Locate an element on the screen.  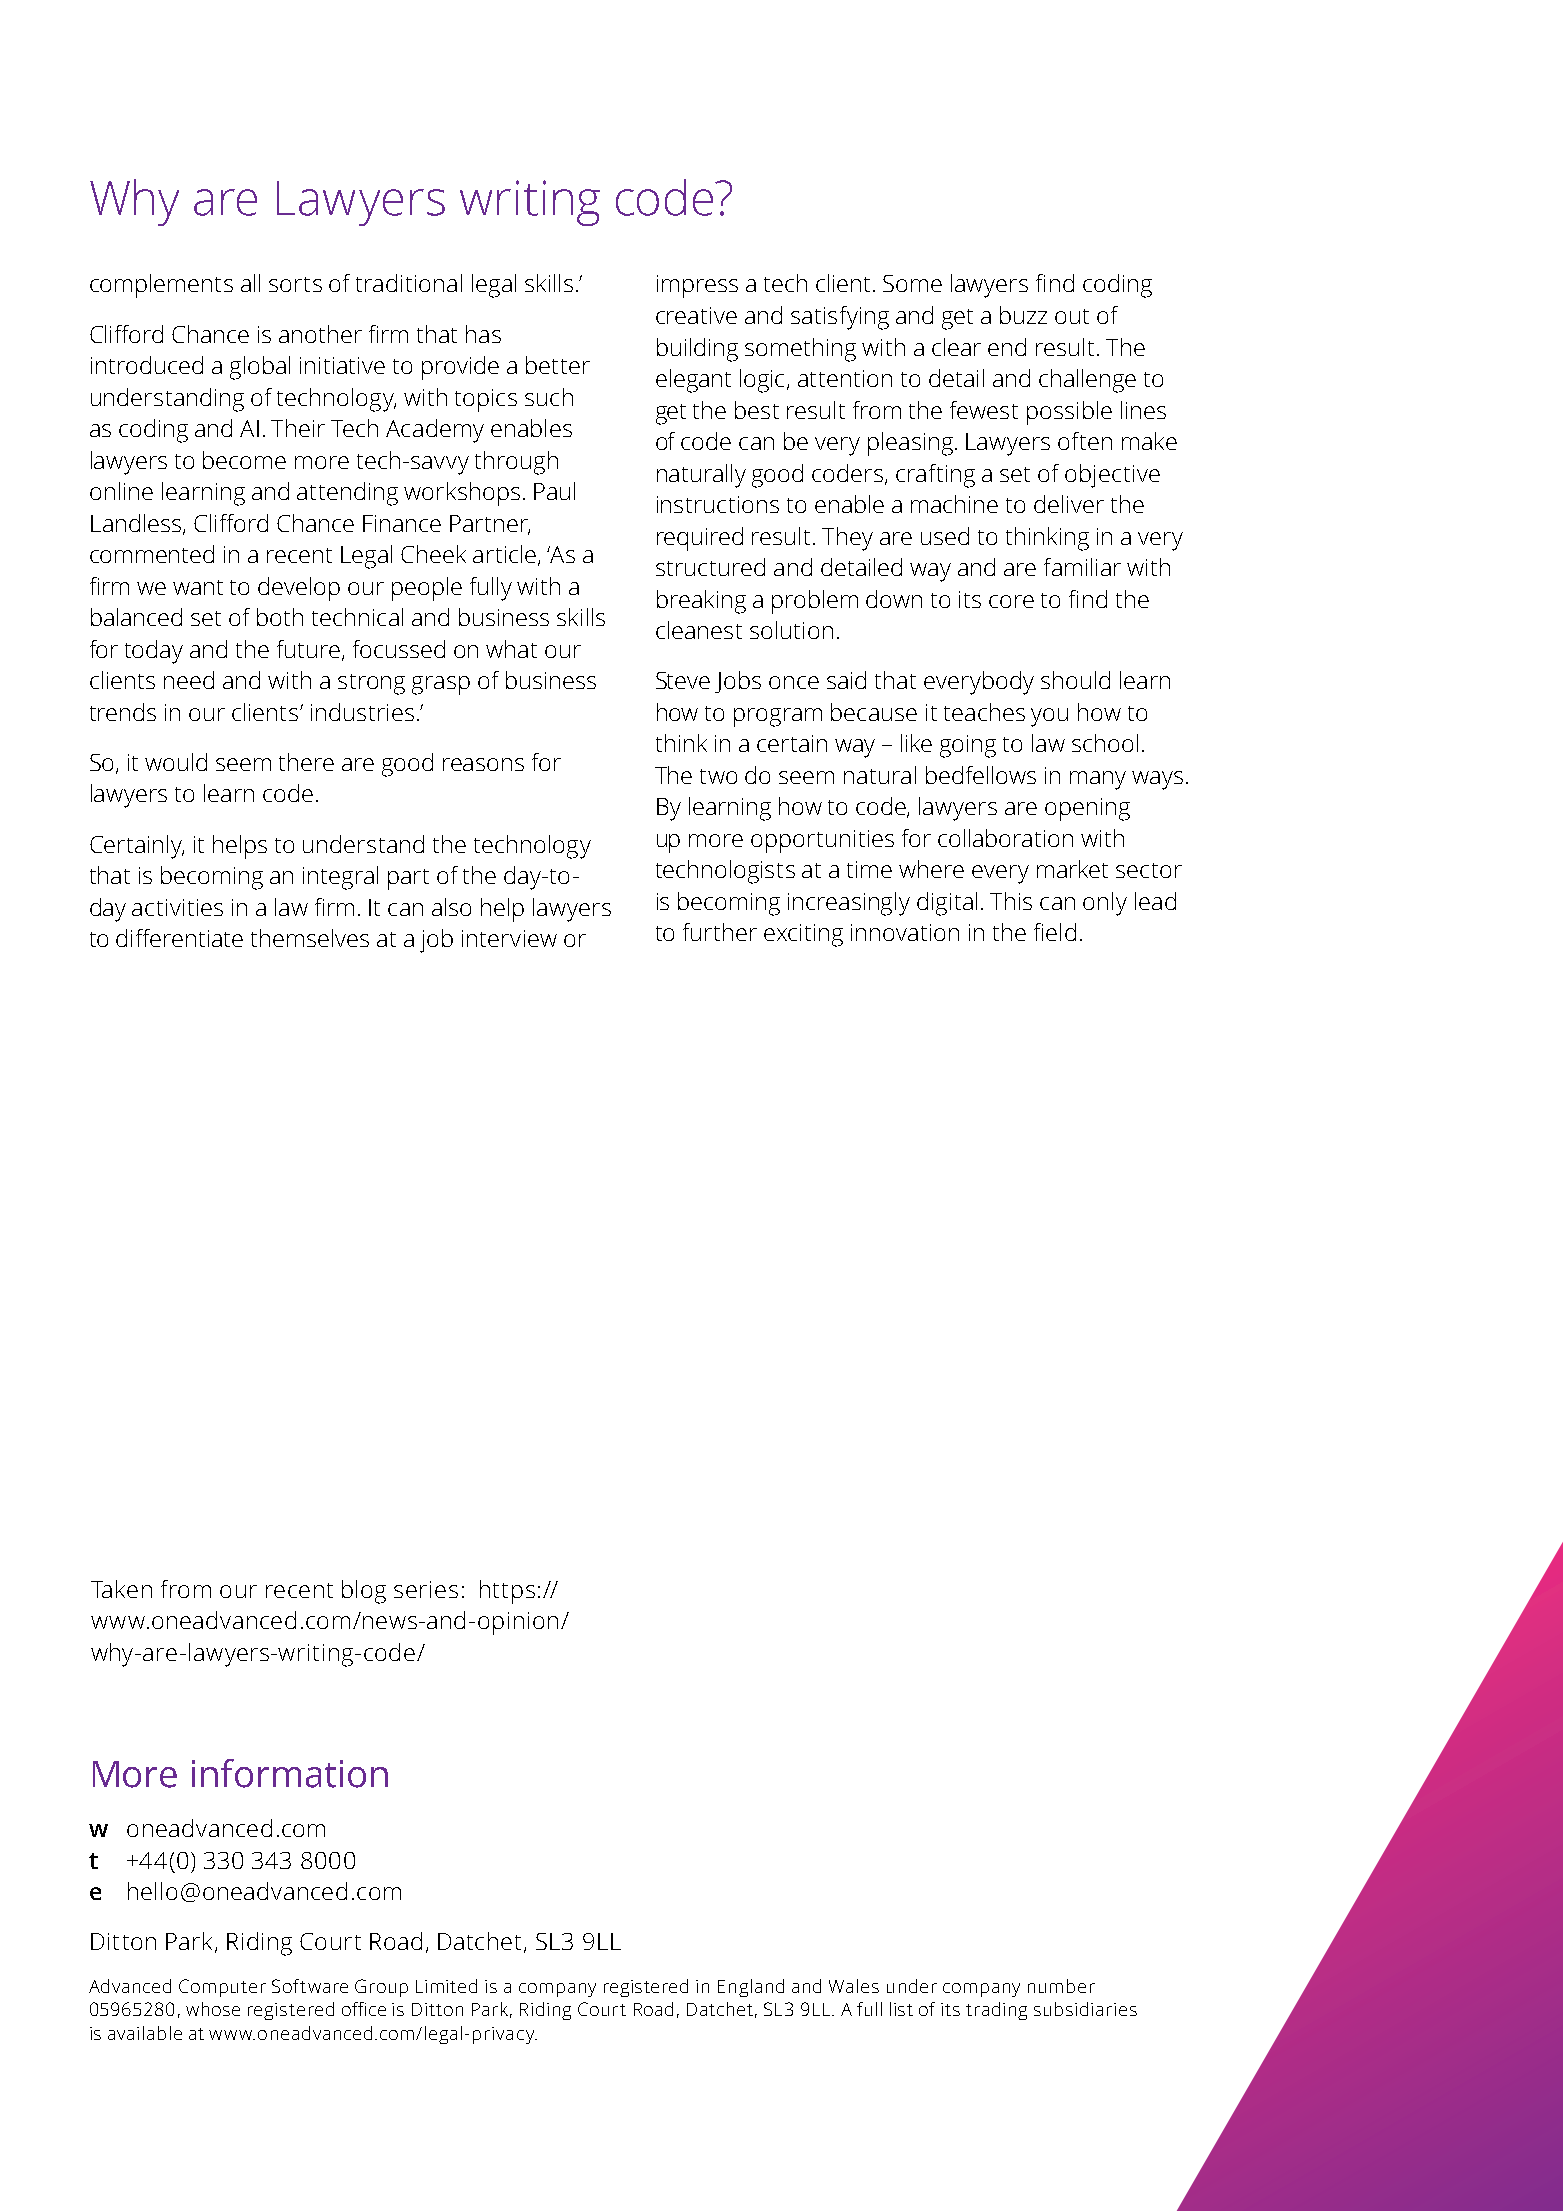
building is located at coordinates (697, 350).
